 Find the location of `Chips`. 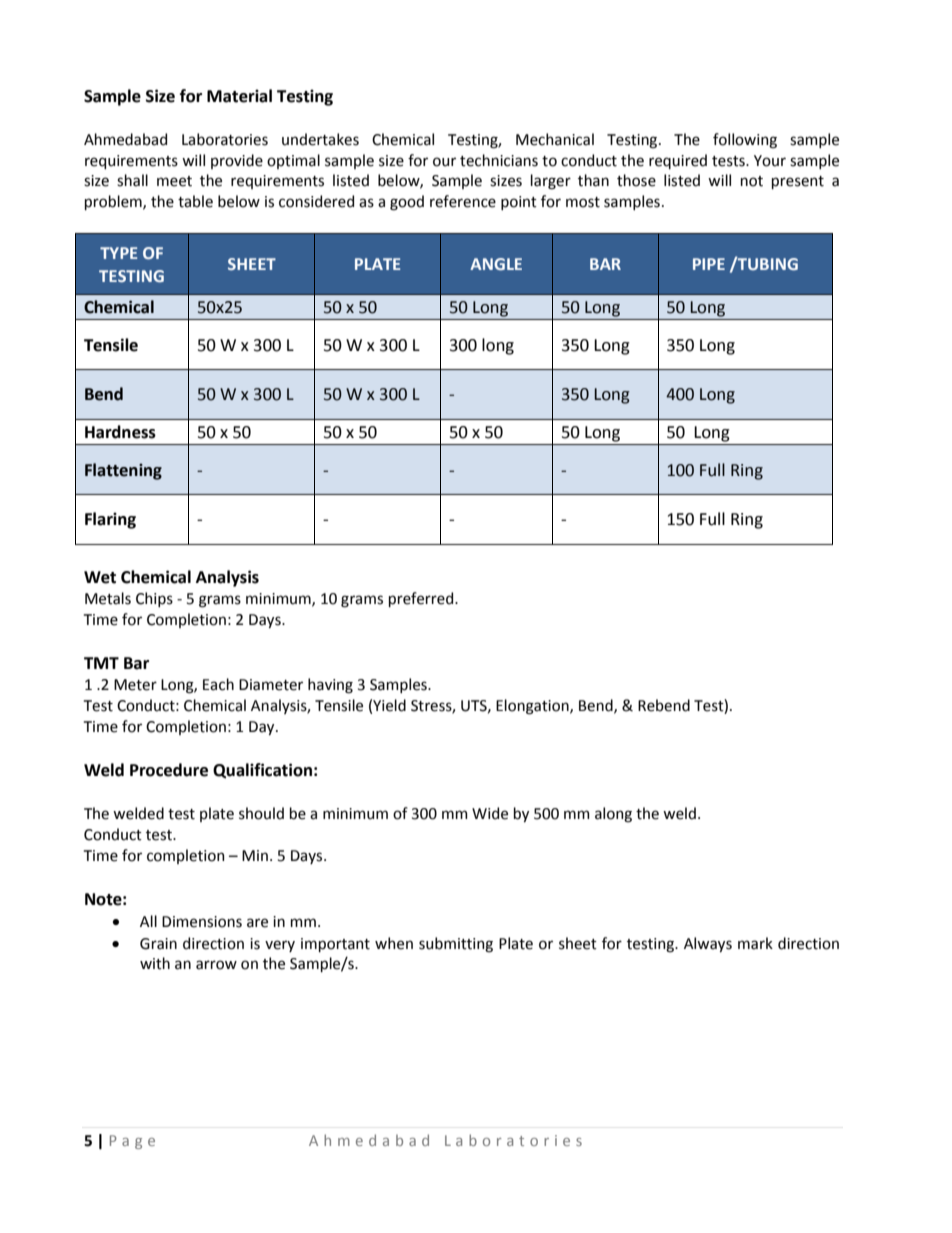

Chips is located at coordinates (154, 599).
